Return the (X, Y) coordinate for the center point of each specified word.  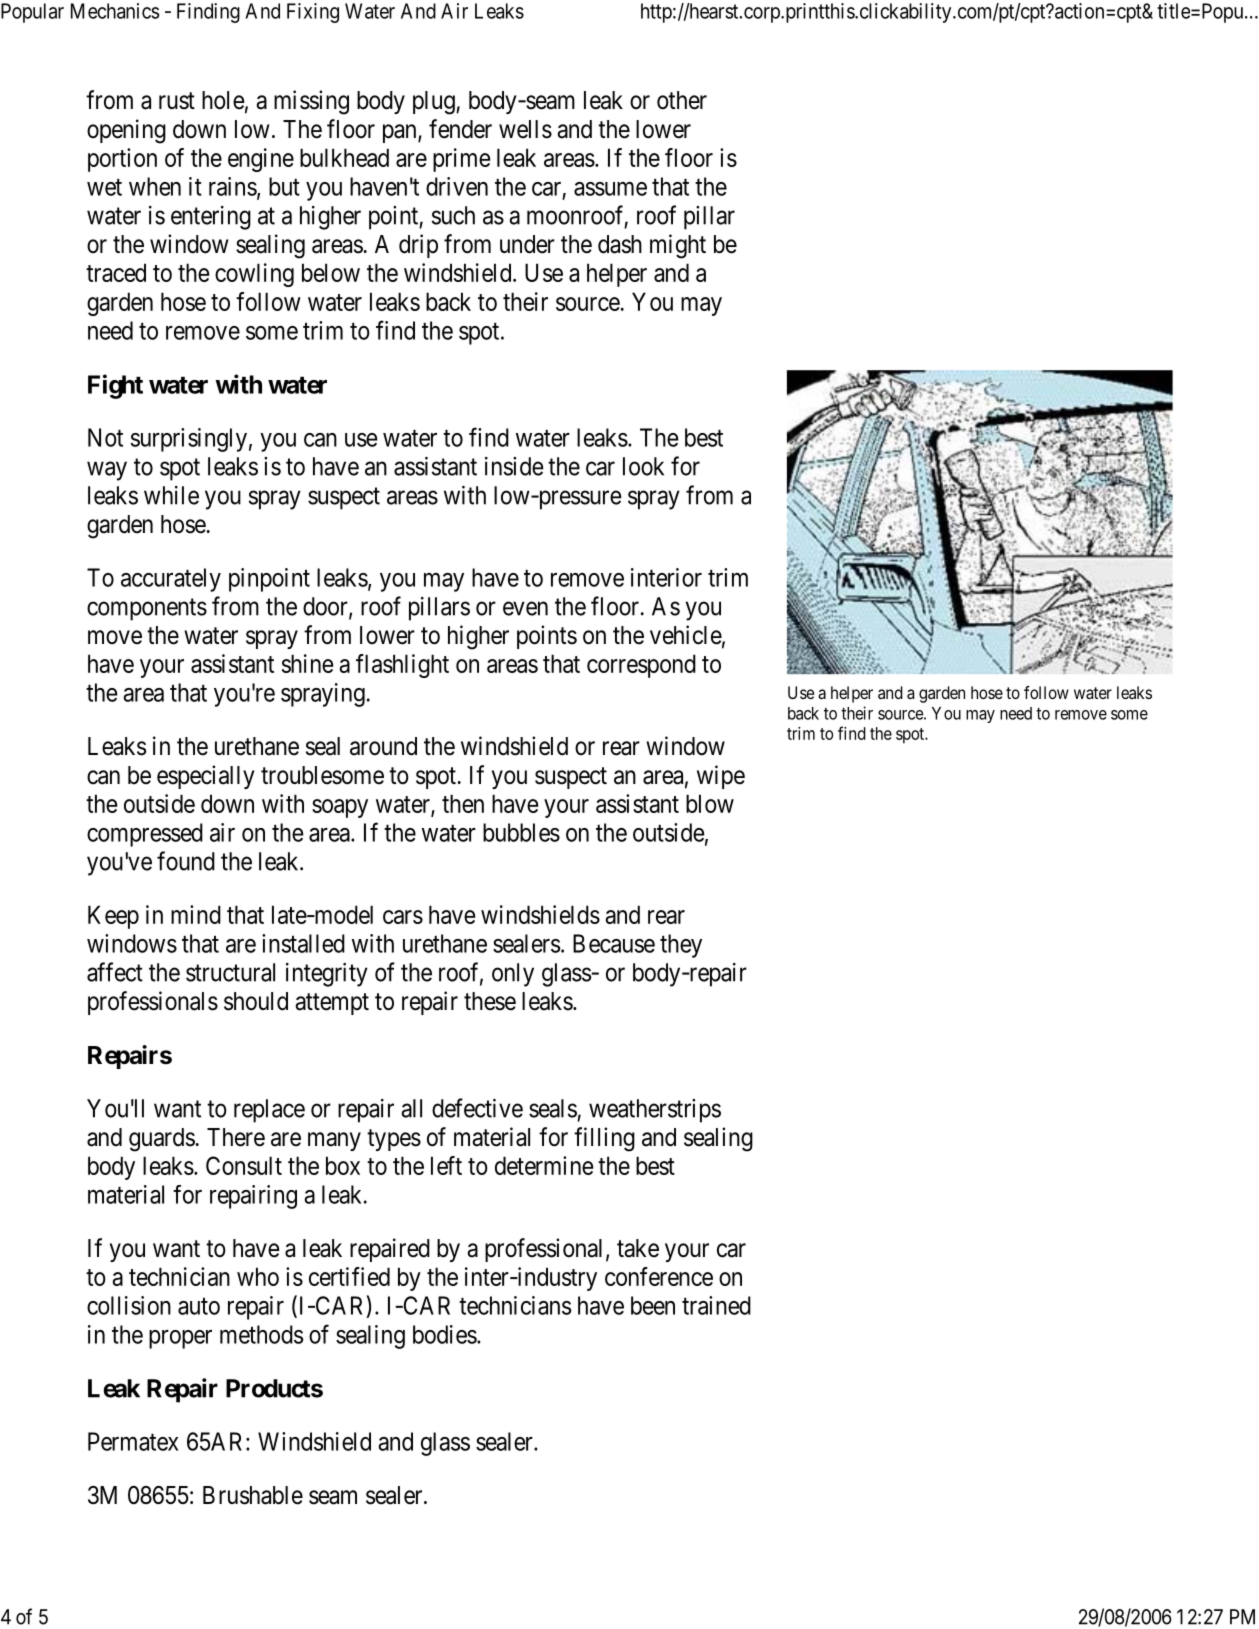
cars (403, 917)
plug (435, 103)
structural (230, 972)
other (682, 100)
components (147, 609)
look (643, 466)
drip (418, 246)
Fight (115, 386)
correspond (641, 666)
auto (199, 1306)
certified (349, 1276)
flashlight (402, 666)
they (681, 946)
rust (177, 101)
